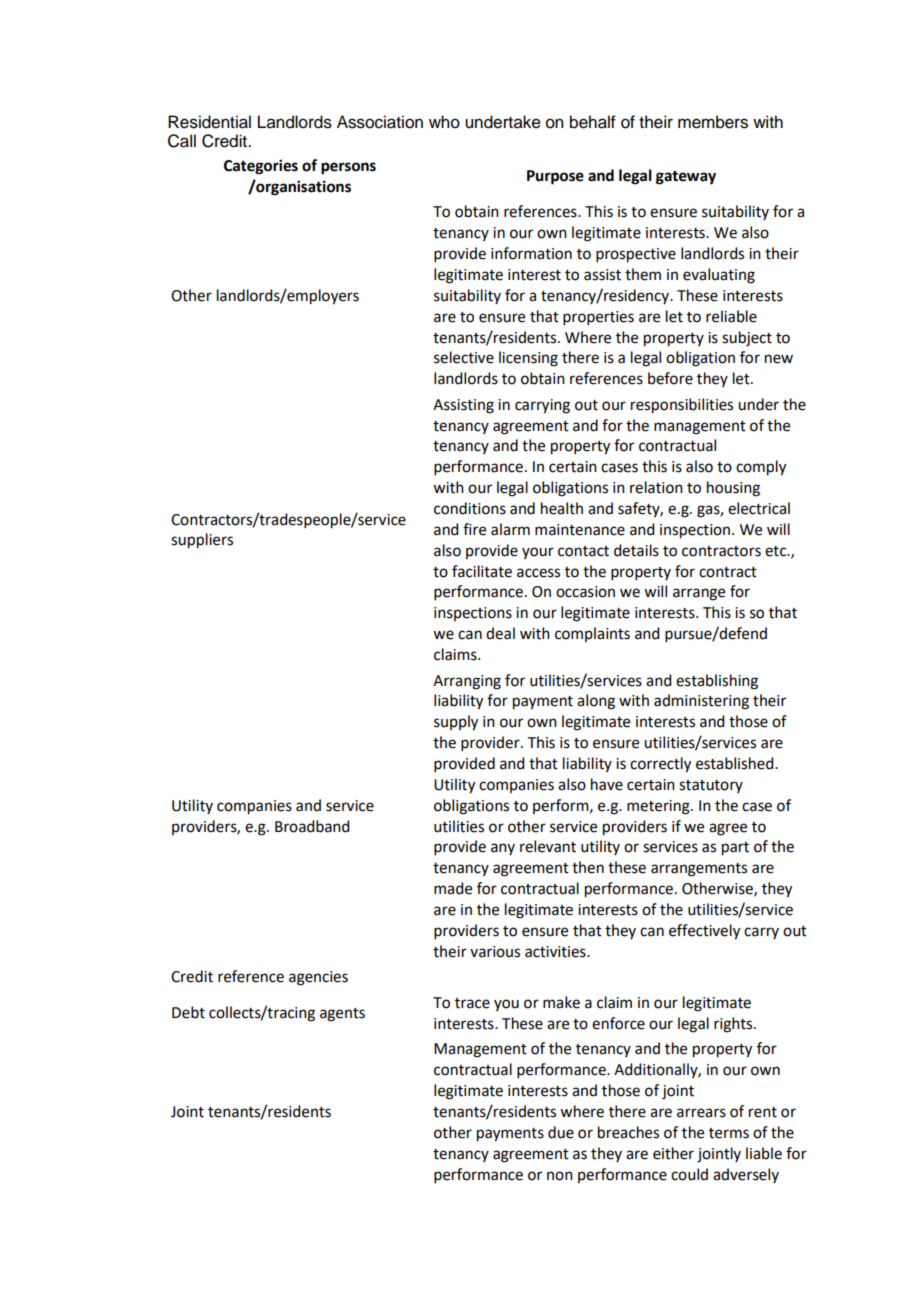  What do you see at coordinates (474, 529) in the document?
I see `fire` at bounding box center [474, 529].
